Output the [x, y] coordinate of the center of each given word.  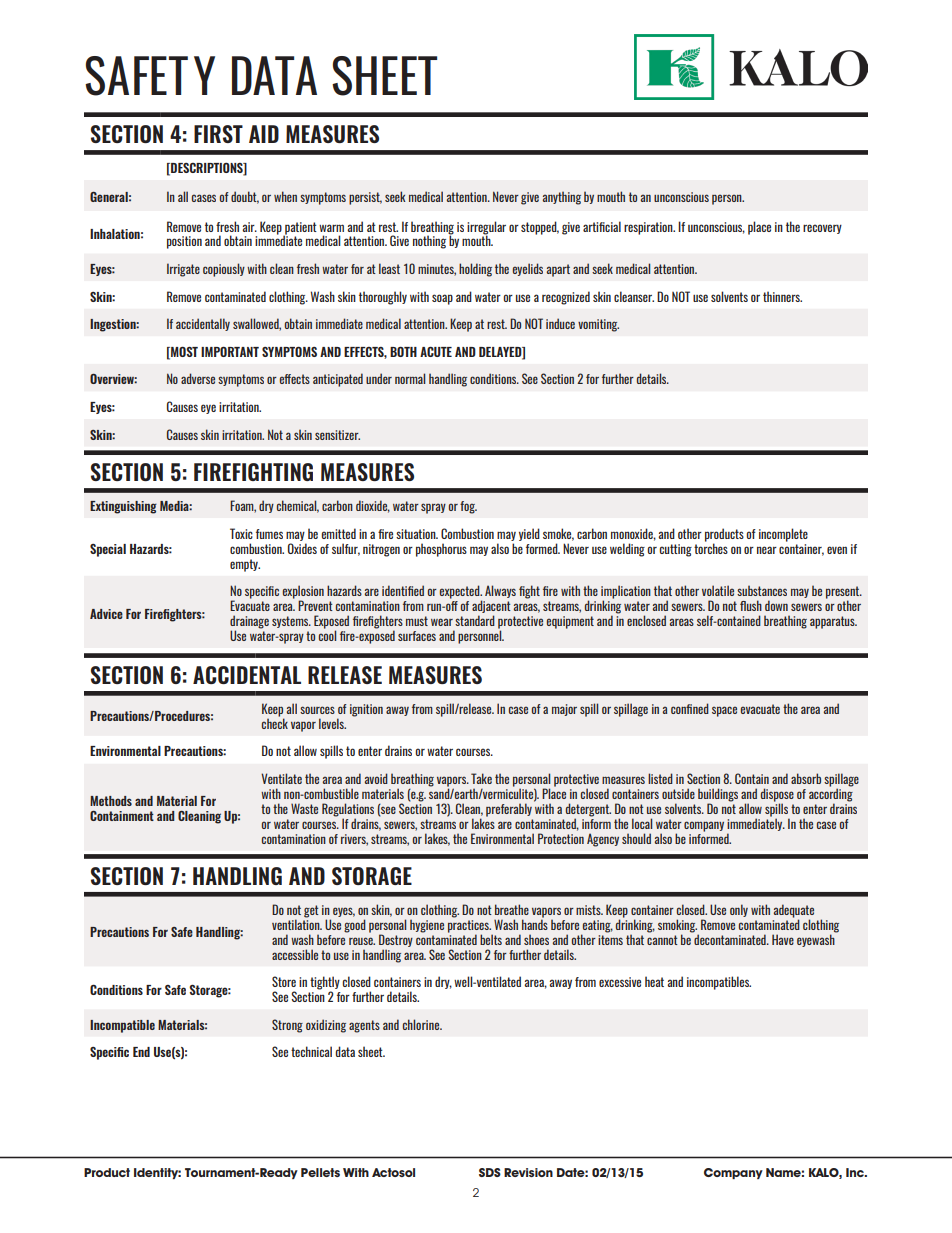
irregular [486, 228]
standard [475, 620]
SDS [490, 1172]
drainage [249, 623]
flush [751, 605]
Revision [528, 1172]
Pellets [320, 1172]
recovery [822, 229]
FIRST [218, 134]
